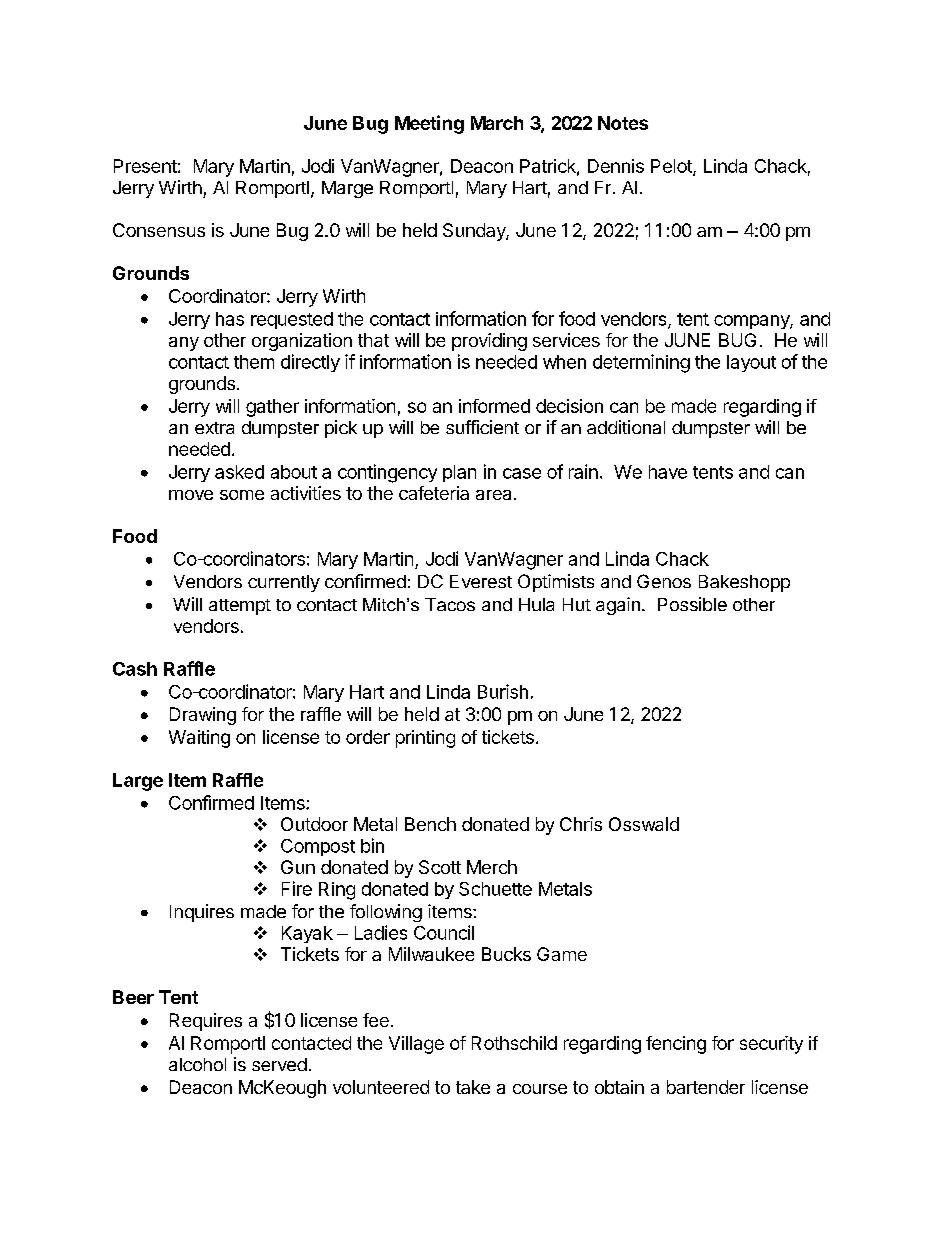 The height and width of the image is (1233, 952). Describe the element at coordinates (425, 739) in the image. I see `printing` at that location.
